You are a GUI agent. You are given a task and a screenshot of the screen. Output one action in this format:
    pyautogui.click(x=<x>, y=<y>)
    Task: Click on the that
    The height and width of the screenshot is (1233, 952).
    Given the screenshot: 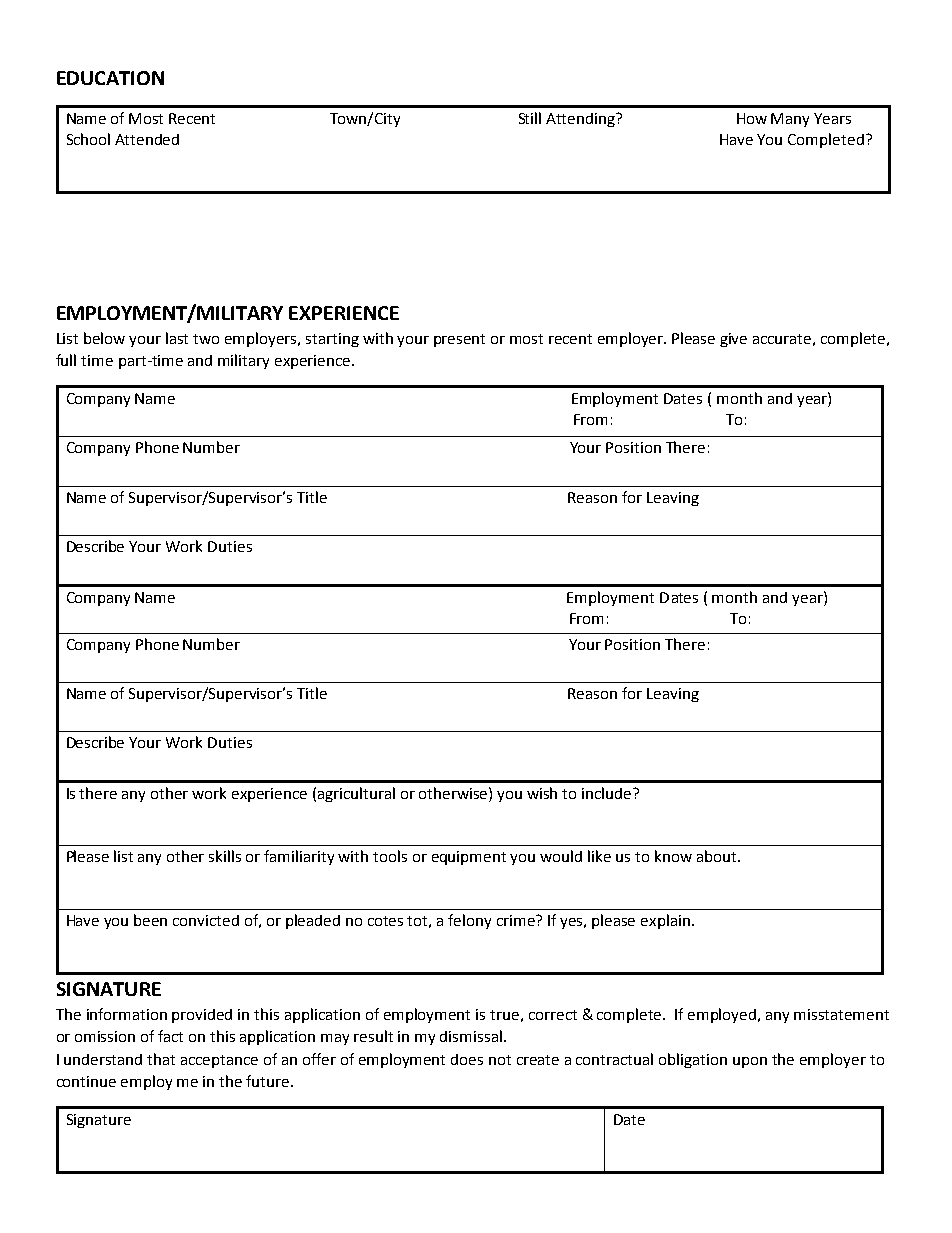 What is the action you would take?
    pyautogui.click(x=161, y=1059)
